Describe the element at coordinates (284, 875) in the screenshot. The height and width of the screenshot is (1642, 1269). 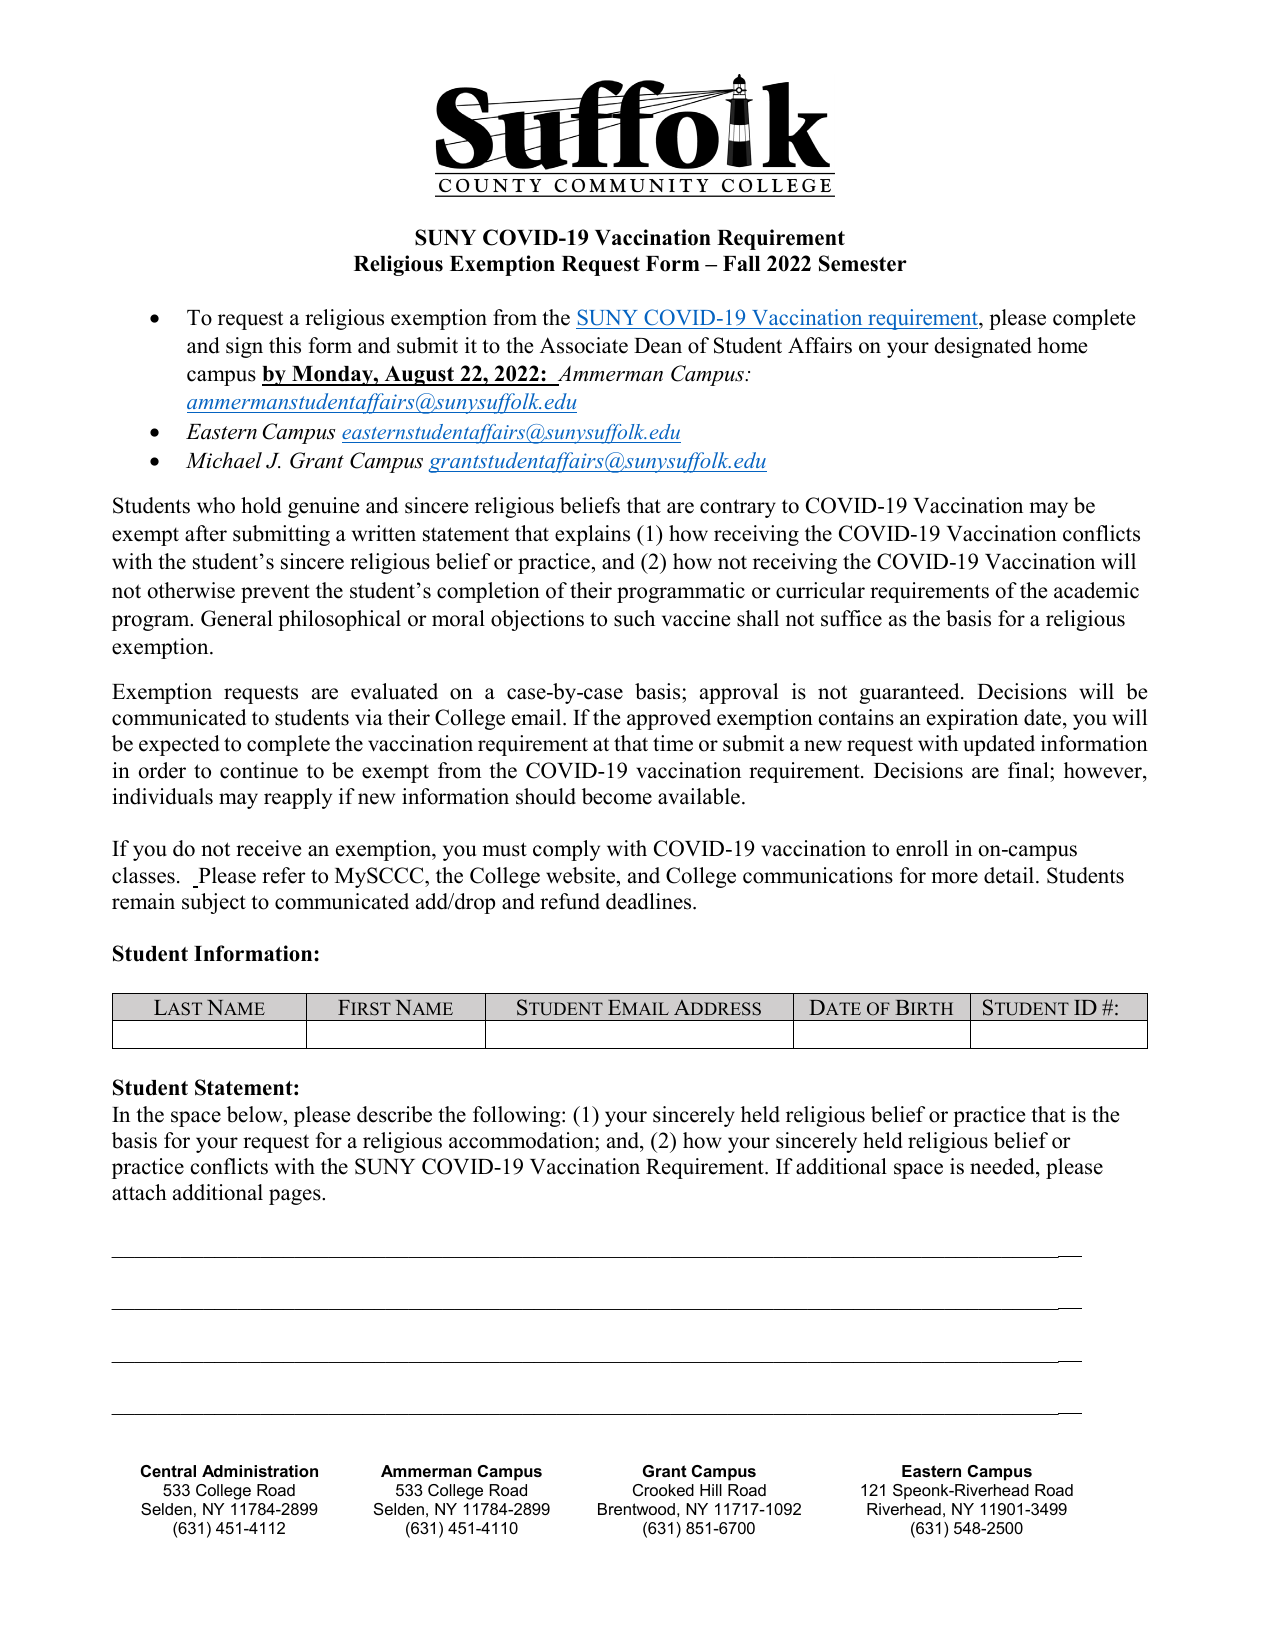
I see `refer` at that location.
